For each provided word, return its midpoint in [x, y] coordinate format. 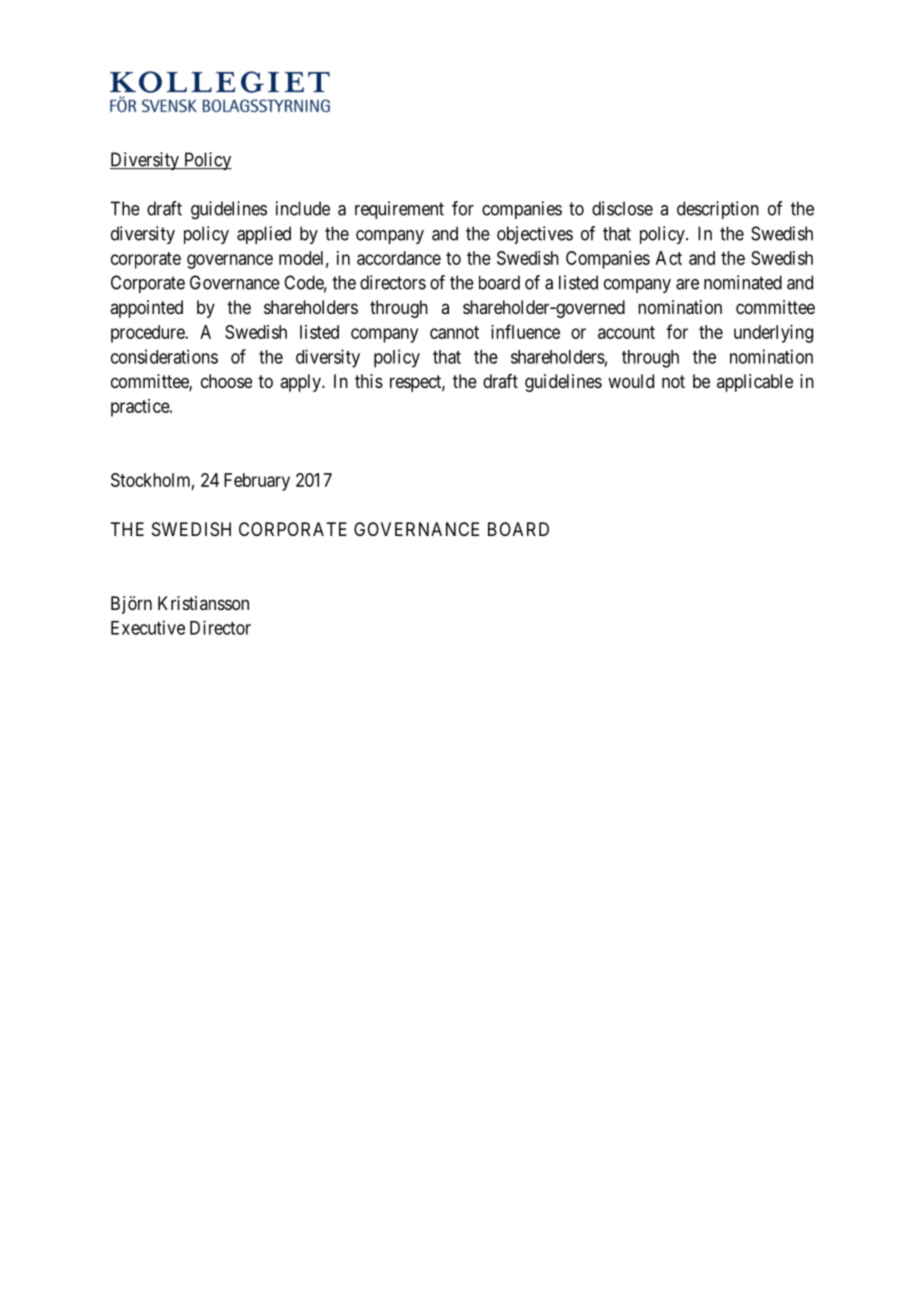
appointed [146, 309]
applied [264, 235]
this [369, 381]
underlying [773, 334]
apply [301, 383]
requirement [399, 210]
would [631, 381]
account [626, 332]
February [257, 482]
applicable [755, 383]
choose [226, 381]
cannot [454, 332]
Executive [148, 627]
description [718, 210]
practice [141, 408]
